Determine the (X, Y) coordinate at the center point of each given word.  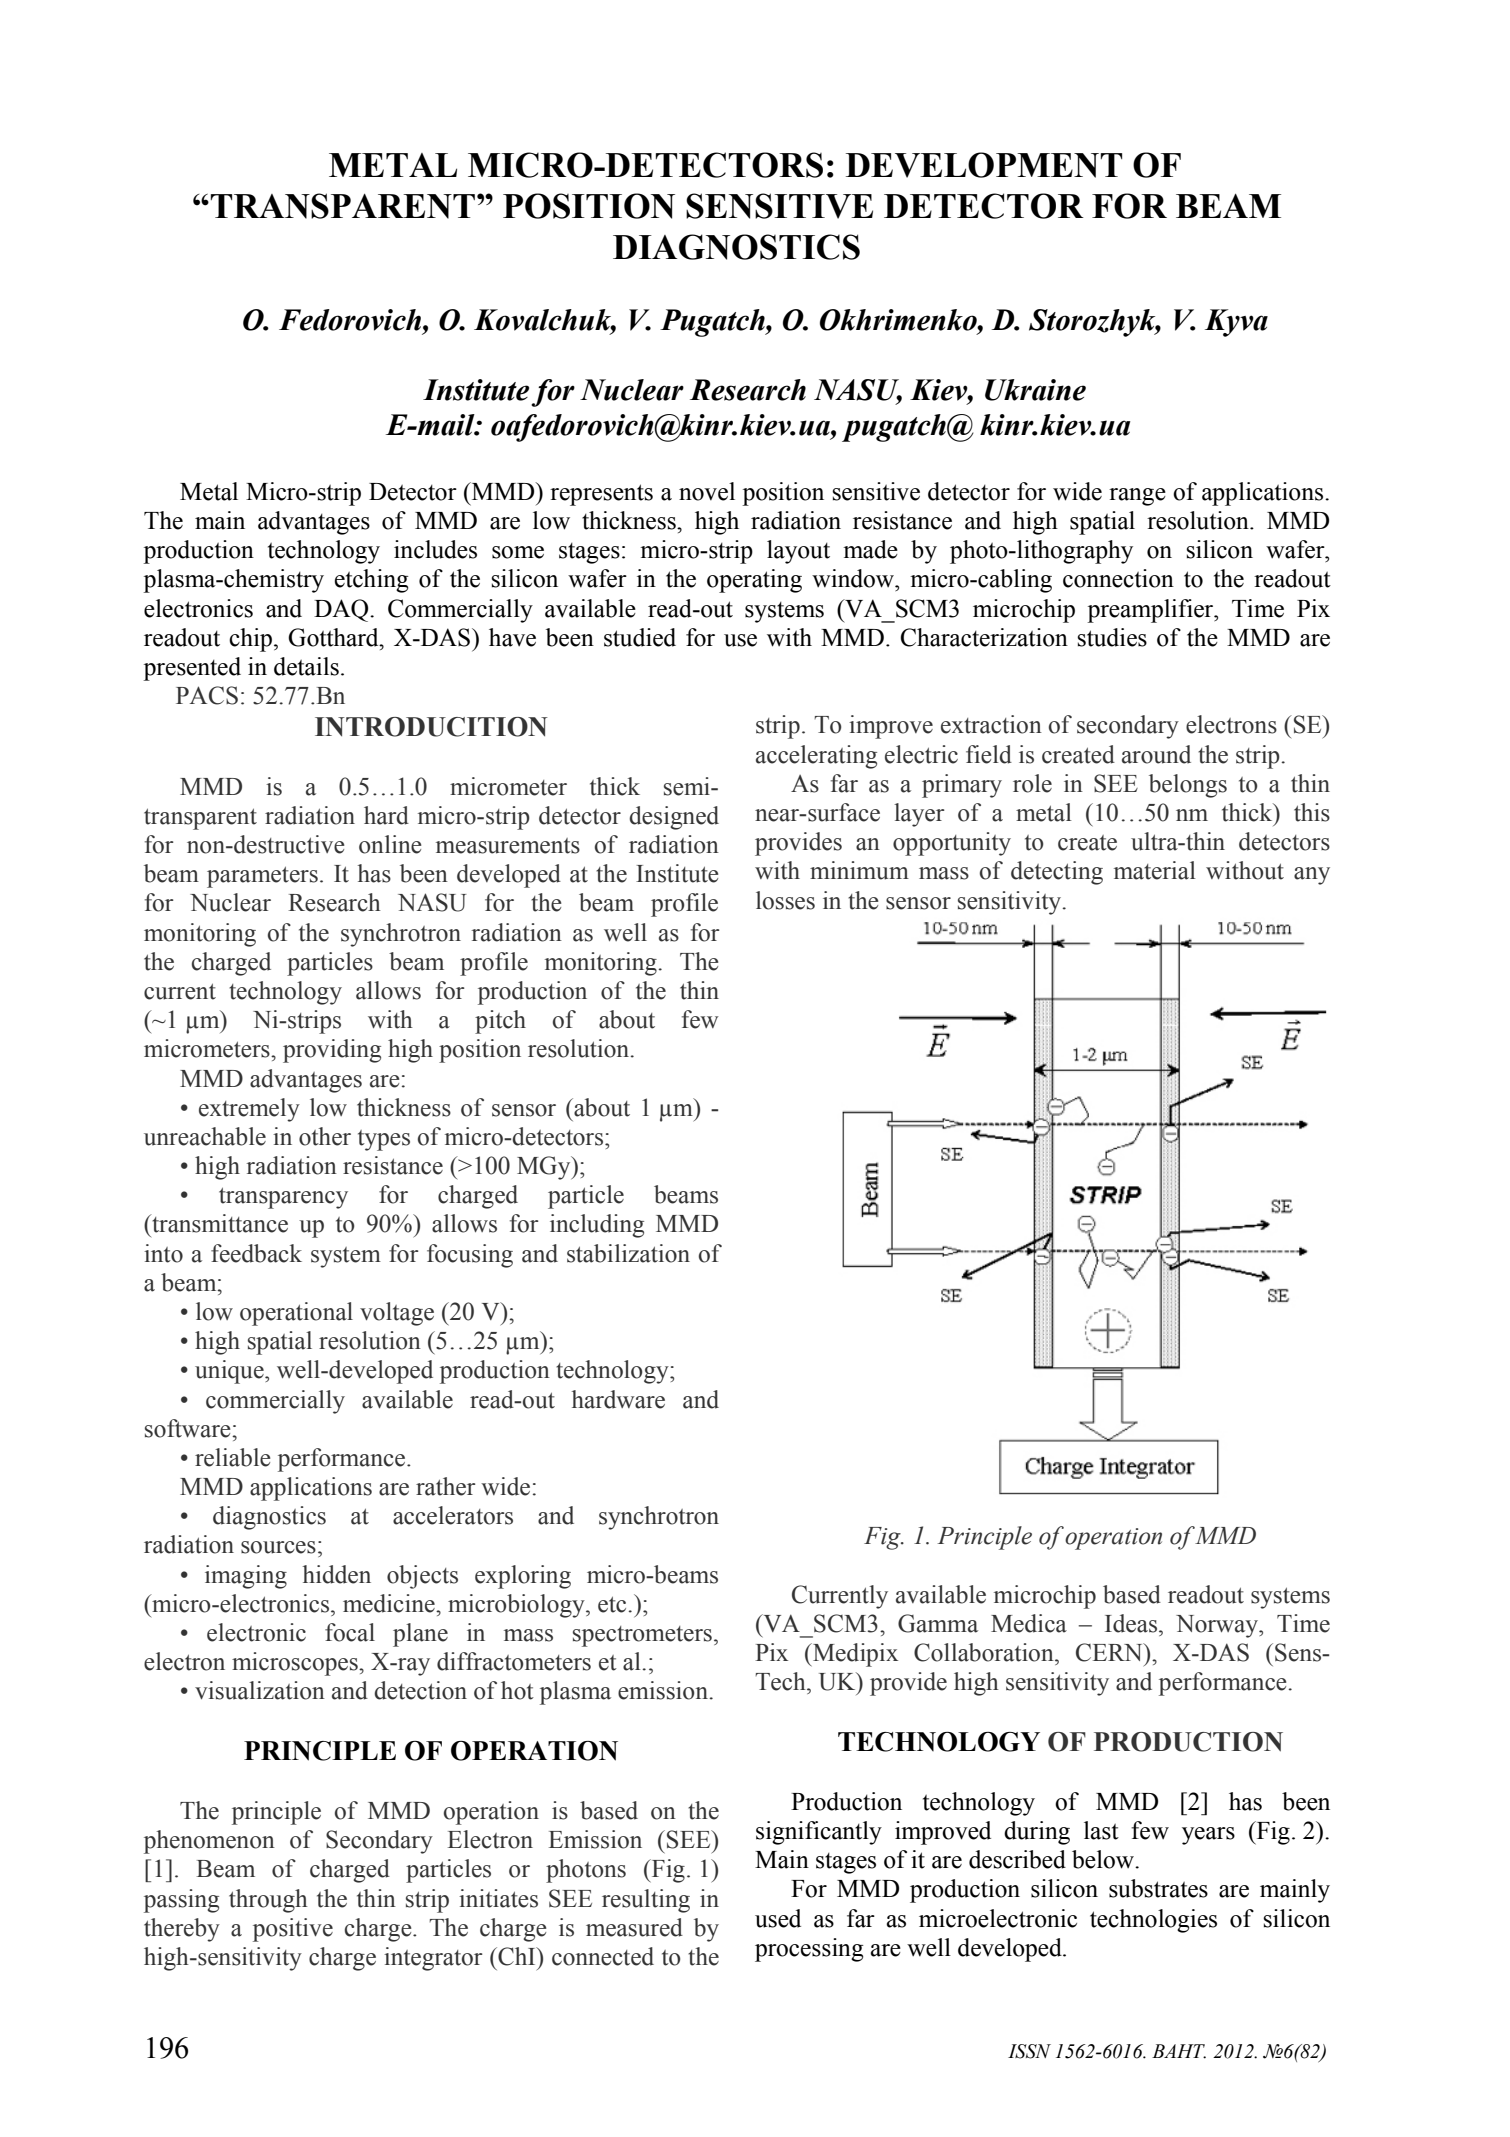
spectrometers (642, 1636)
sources (278, 1547)
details (306, 666)
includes (435, 549)
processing (809, 1950)
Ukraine (1035, 390)
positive (293, 1930)
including (597, 1226)
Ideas (1131, 1623)
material (1155, 870)
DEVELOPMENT (984, 165)
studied (640, 637)
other (325, 1136)
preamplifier (1151, 611)
